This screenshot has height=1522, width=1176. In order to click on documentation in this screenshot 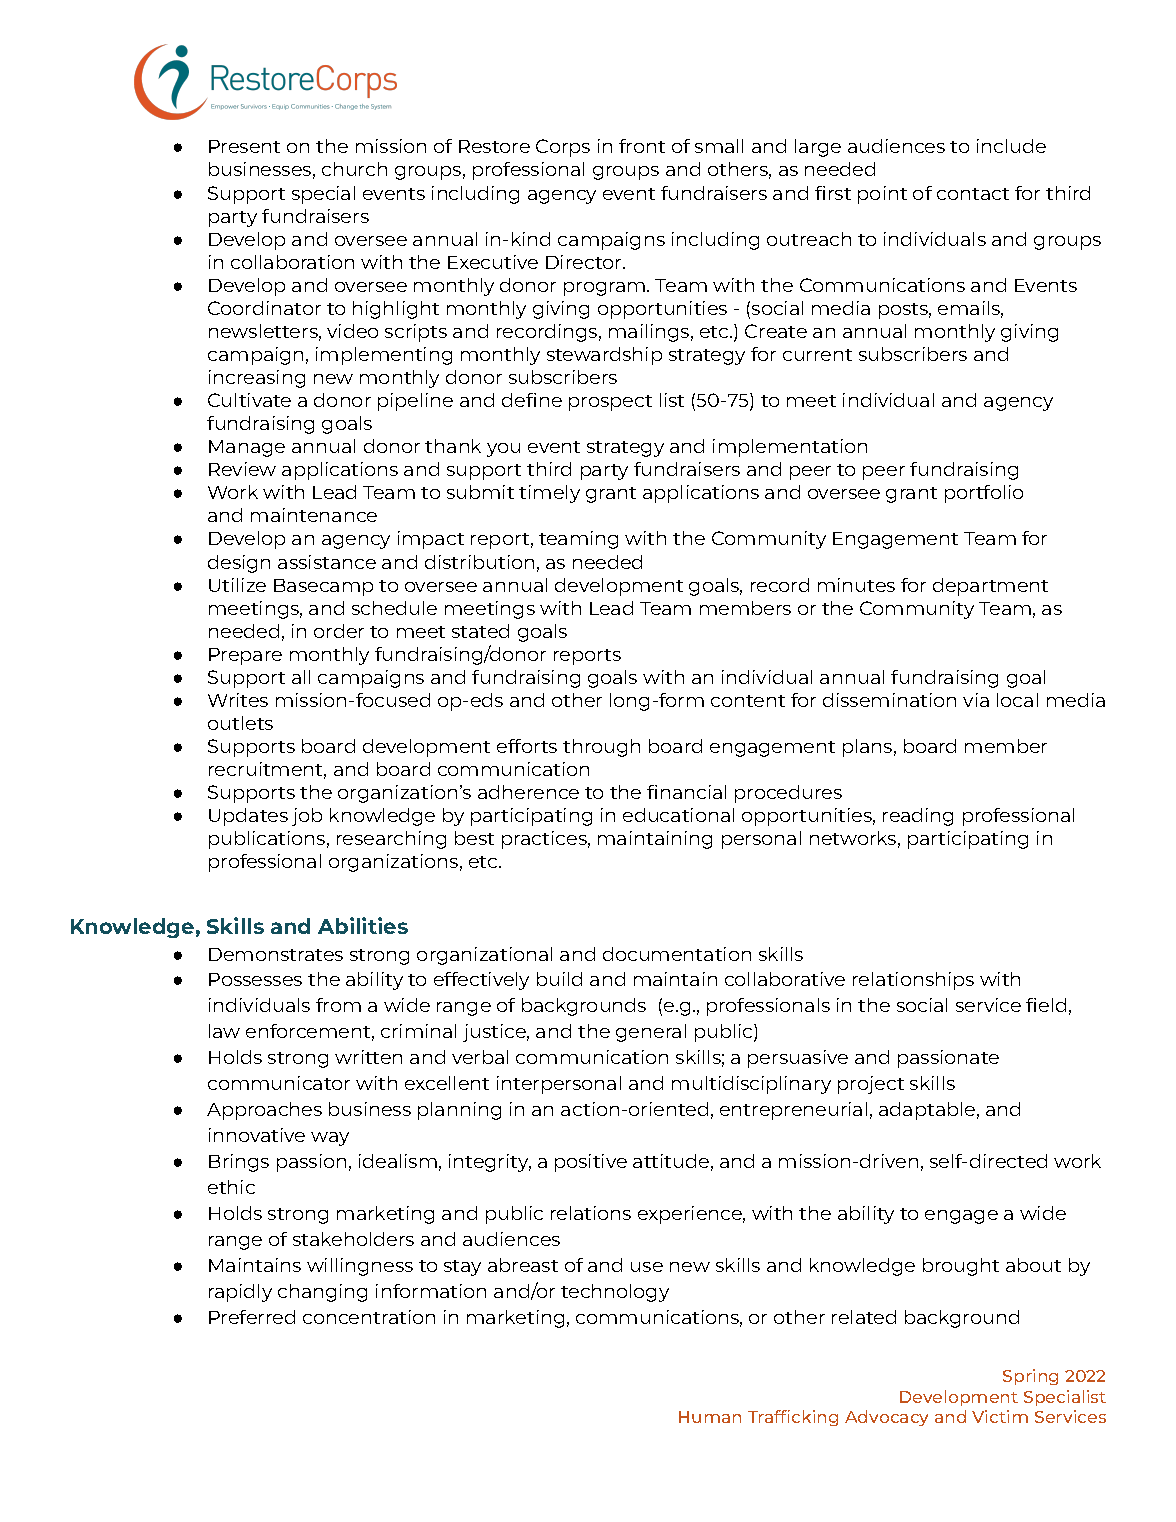, I will do `click(677, 954)`.
